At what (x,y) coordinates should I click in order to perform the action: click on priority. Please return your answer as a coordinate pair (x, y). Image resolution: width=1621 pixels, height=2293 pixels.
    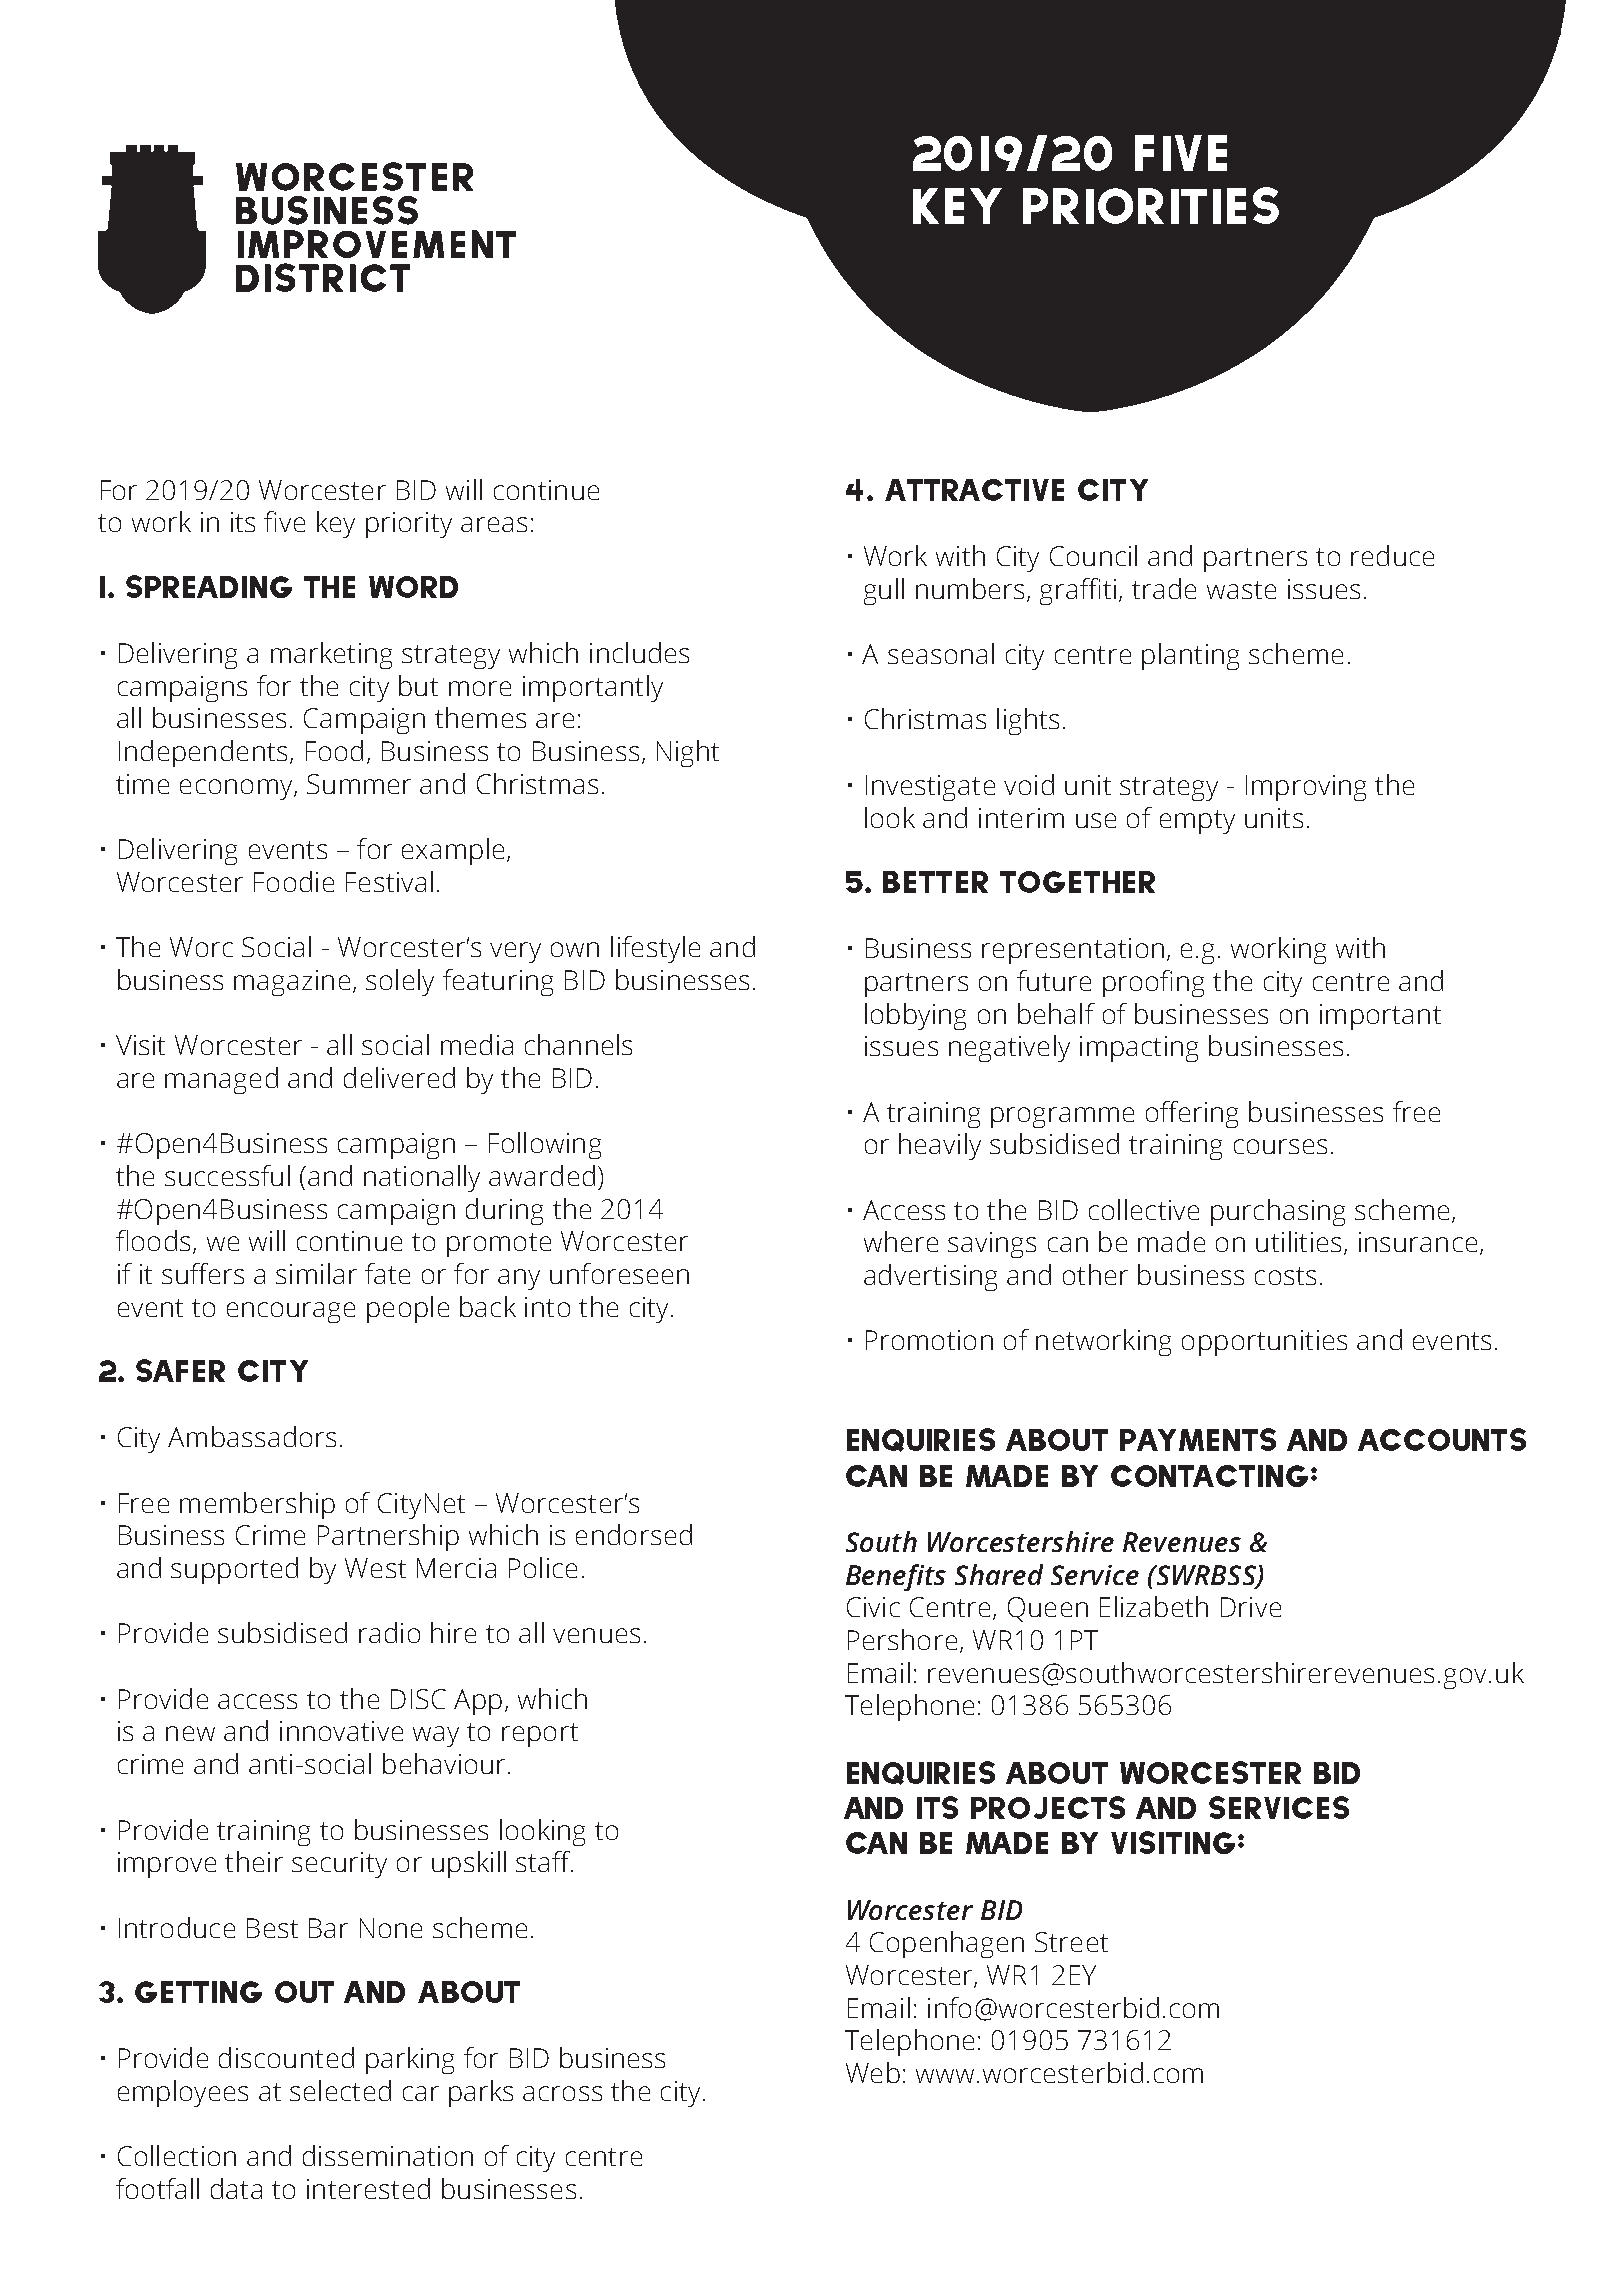
    Looking at the image, I should click on (409, 525).
